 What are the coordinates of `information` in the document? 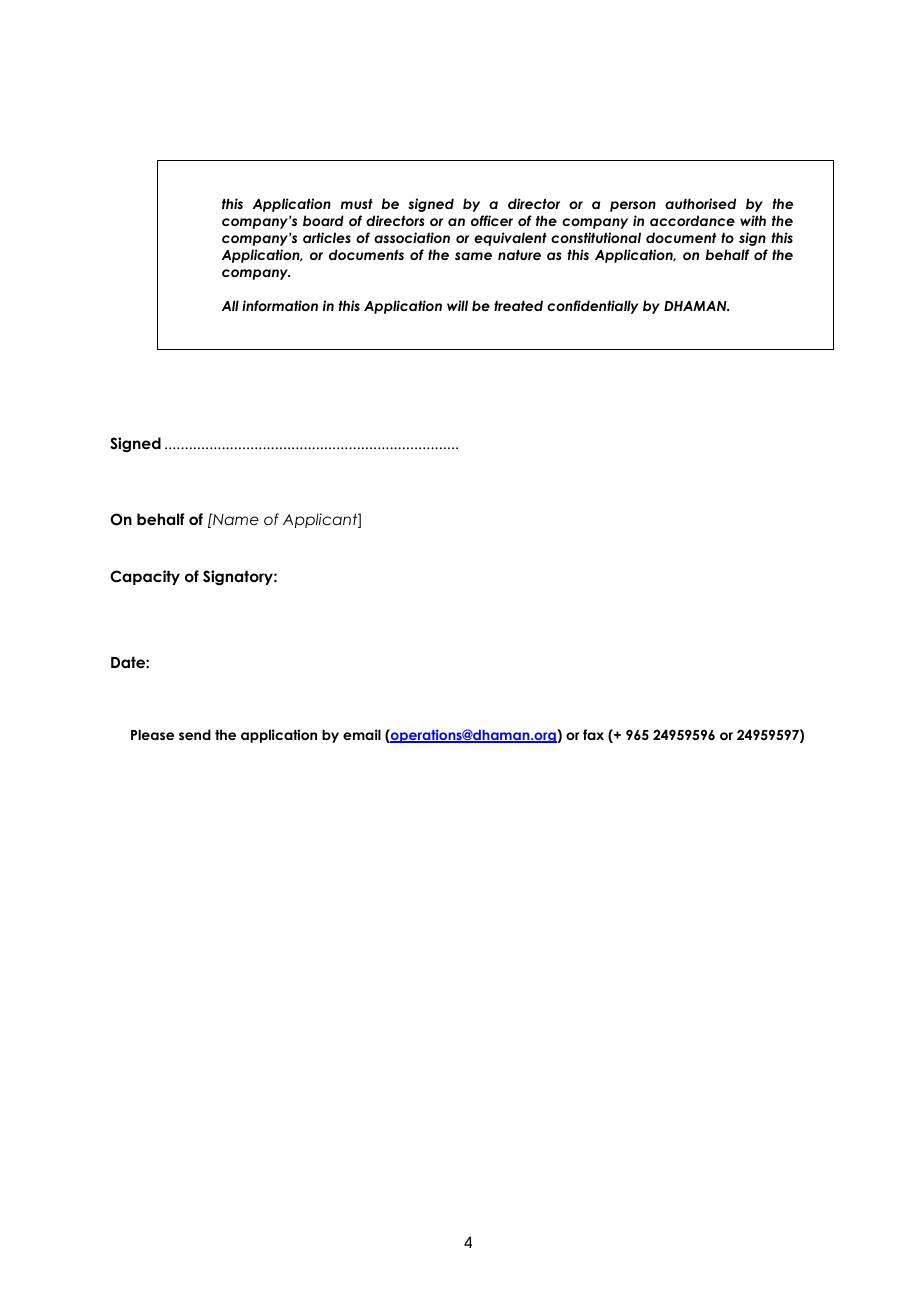 It's located at (280, 305).
